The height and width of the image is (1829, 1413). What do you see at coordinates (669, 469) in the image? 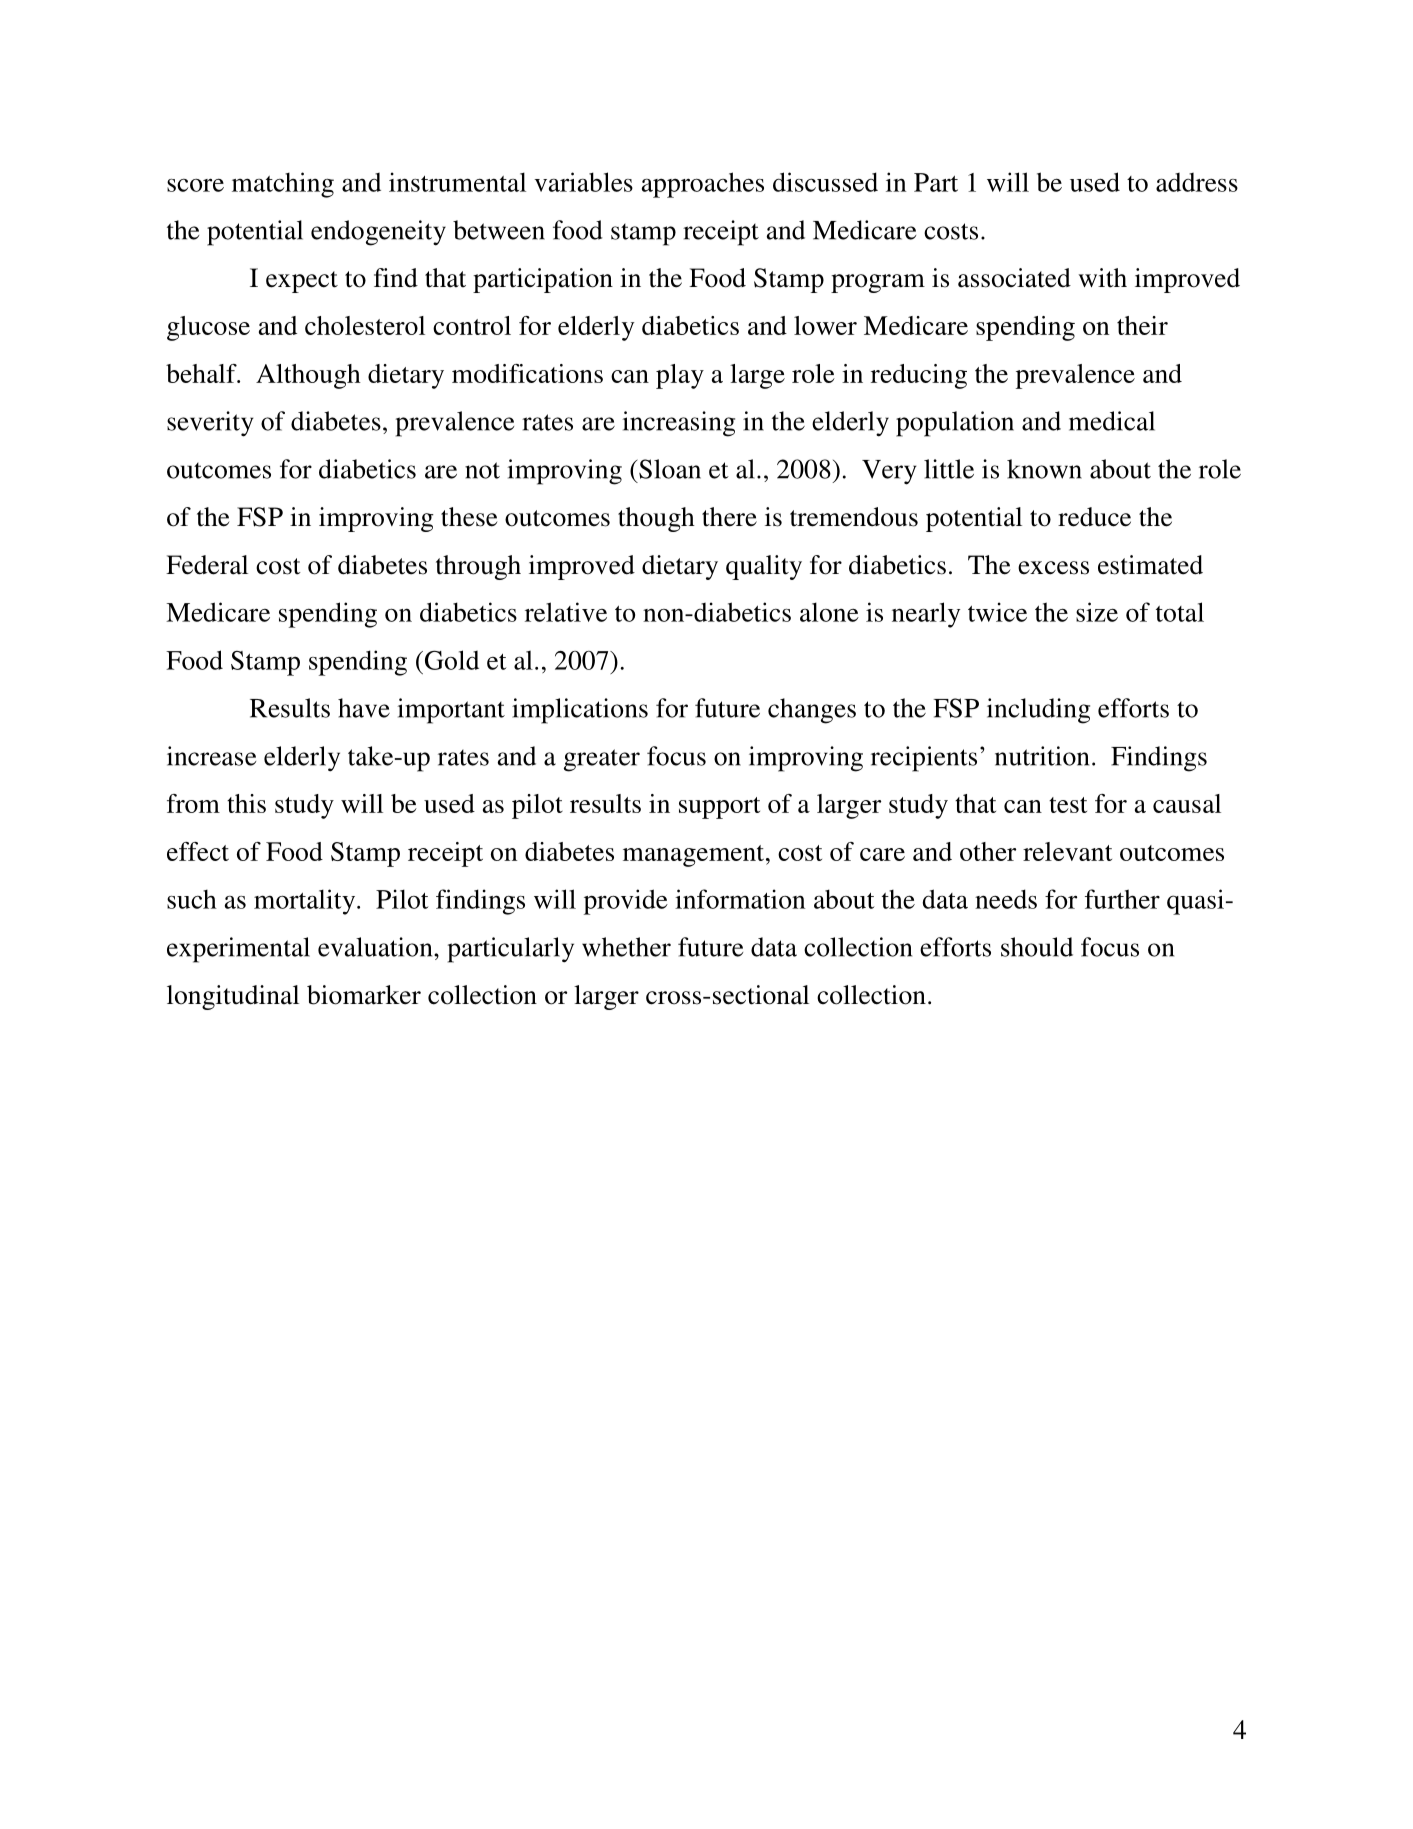
I see `Sloan` at bounding box center [669, 469].
